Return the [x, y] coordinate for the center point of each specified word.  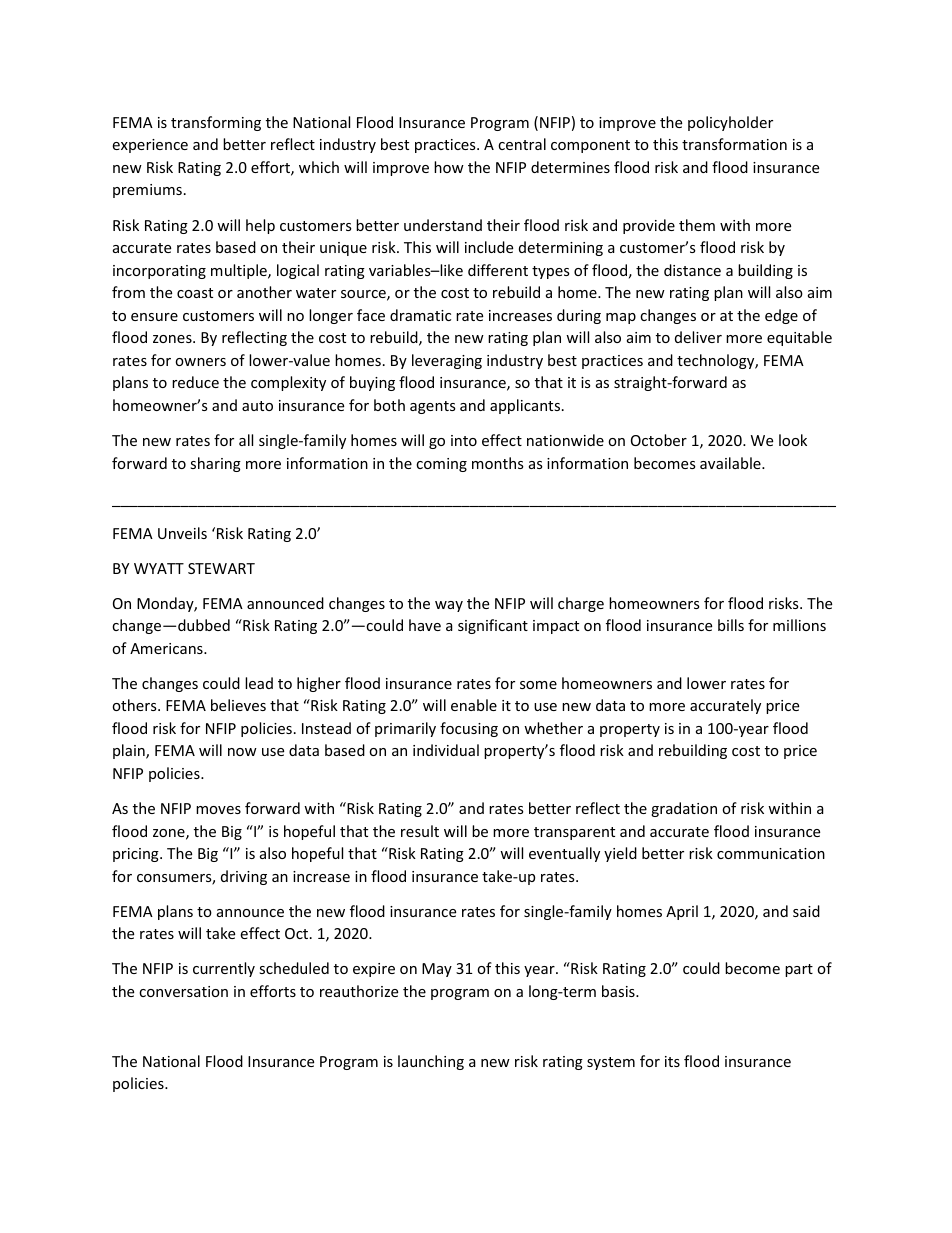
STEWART [221, 568]
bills [731, 625]
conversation [183, 991]
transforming [216, 123]
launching [431, 1062]
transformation [734, 144]
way [449, 606]
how [449, 167]
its [672, 1061]
